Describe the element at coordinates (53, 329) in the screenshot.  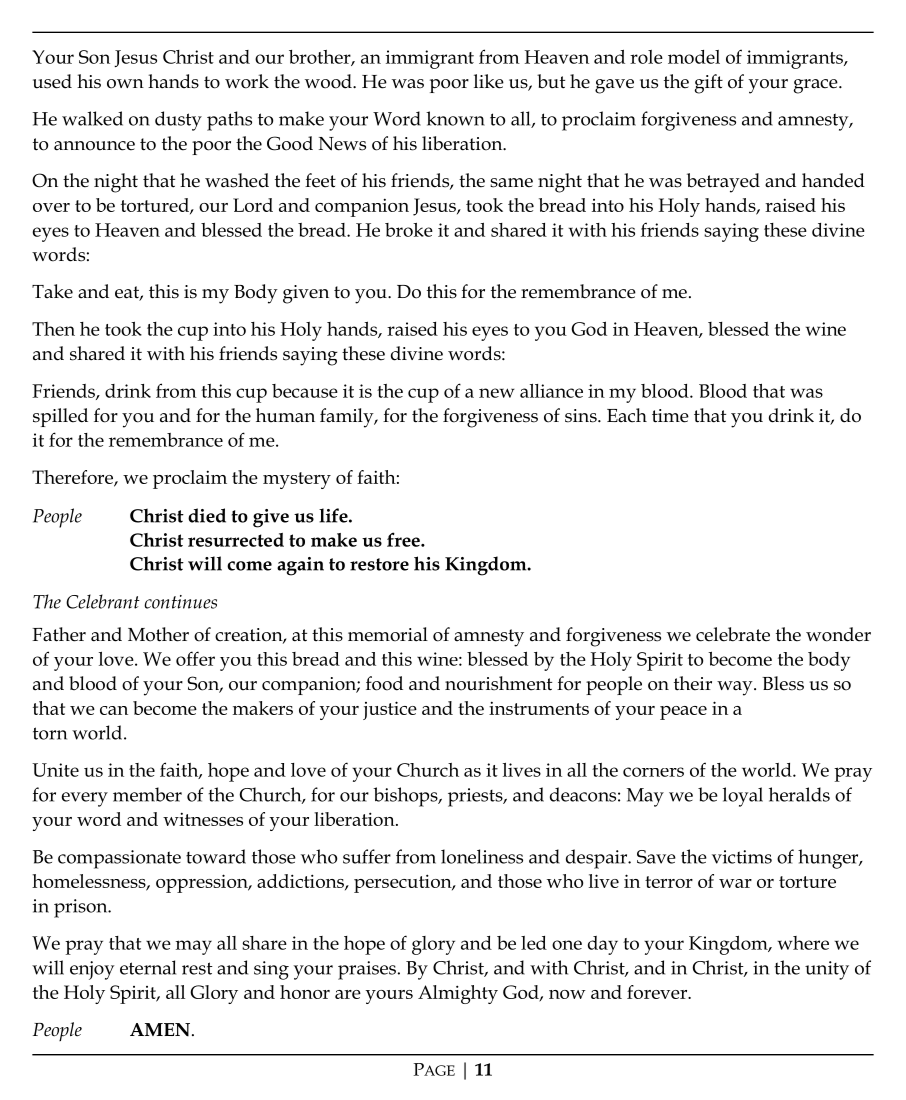
I see `Then` at that location.
